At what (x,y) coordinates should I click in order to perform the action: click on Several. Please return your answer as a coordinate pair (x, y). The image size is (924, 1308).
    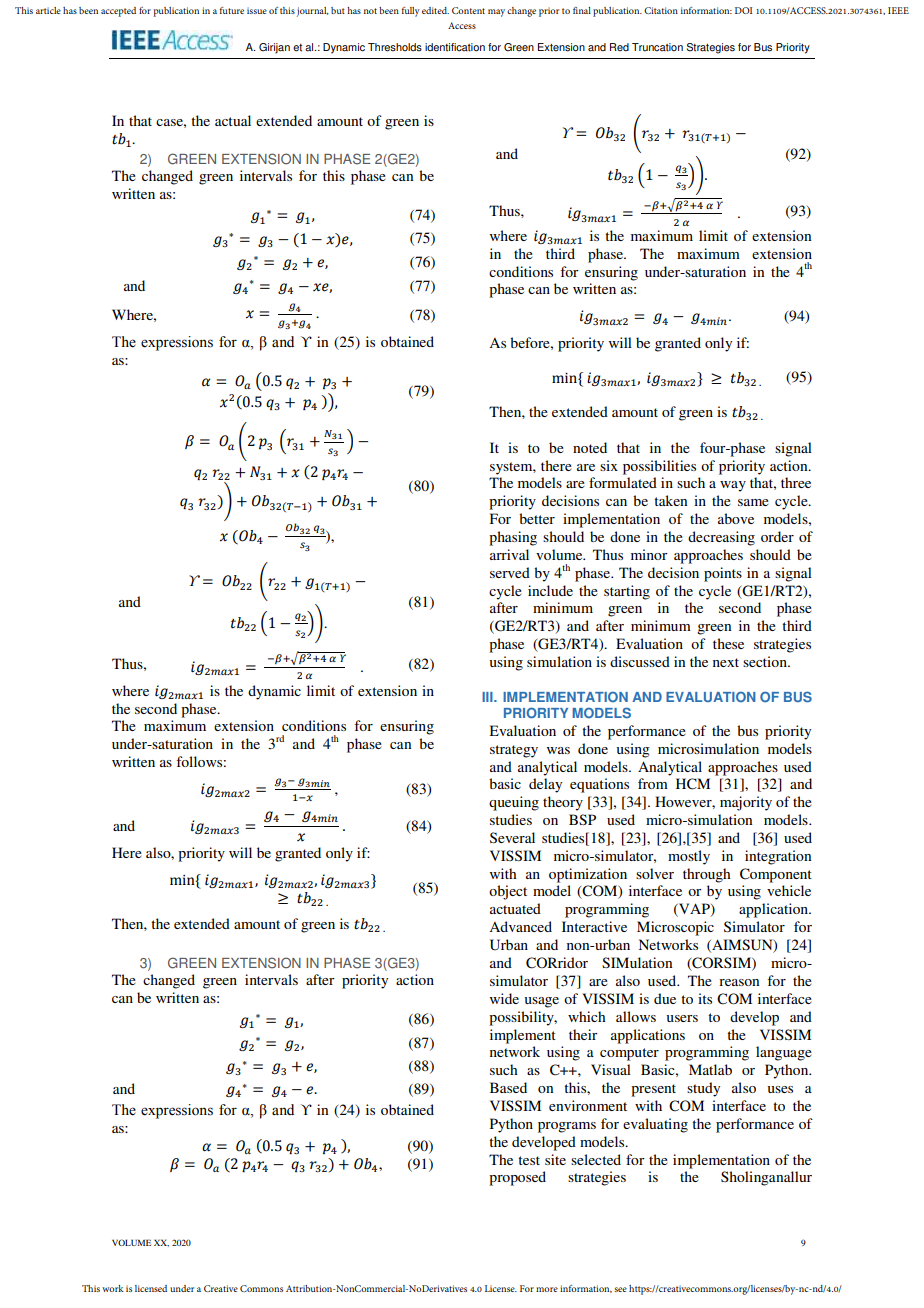
    Looking at the image, I should click on (512, 837).
